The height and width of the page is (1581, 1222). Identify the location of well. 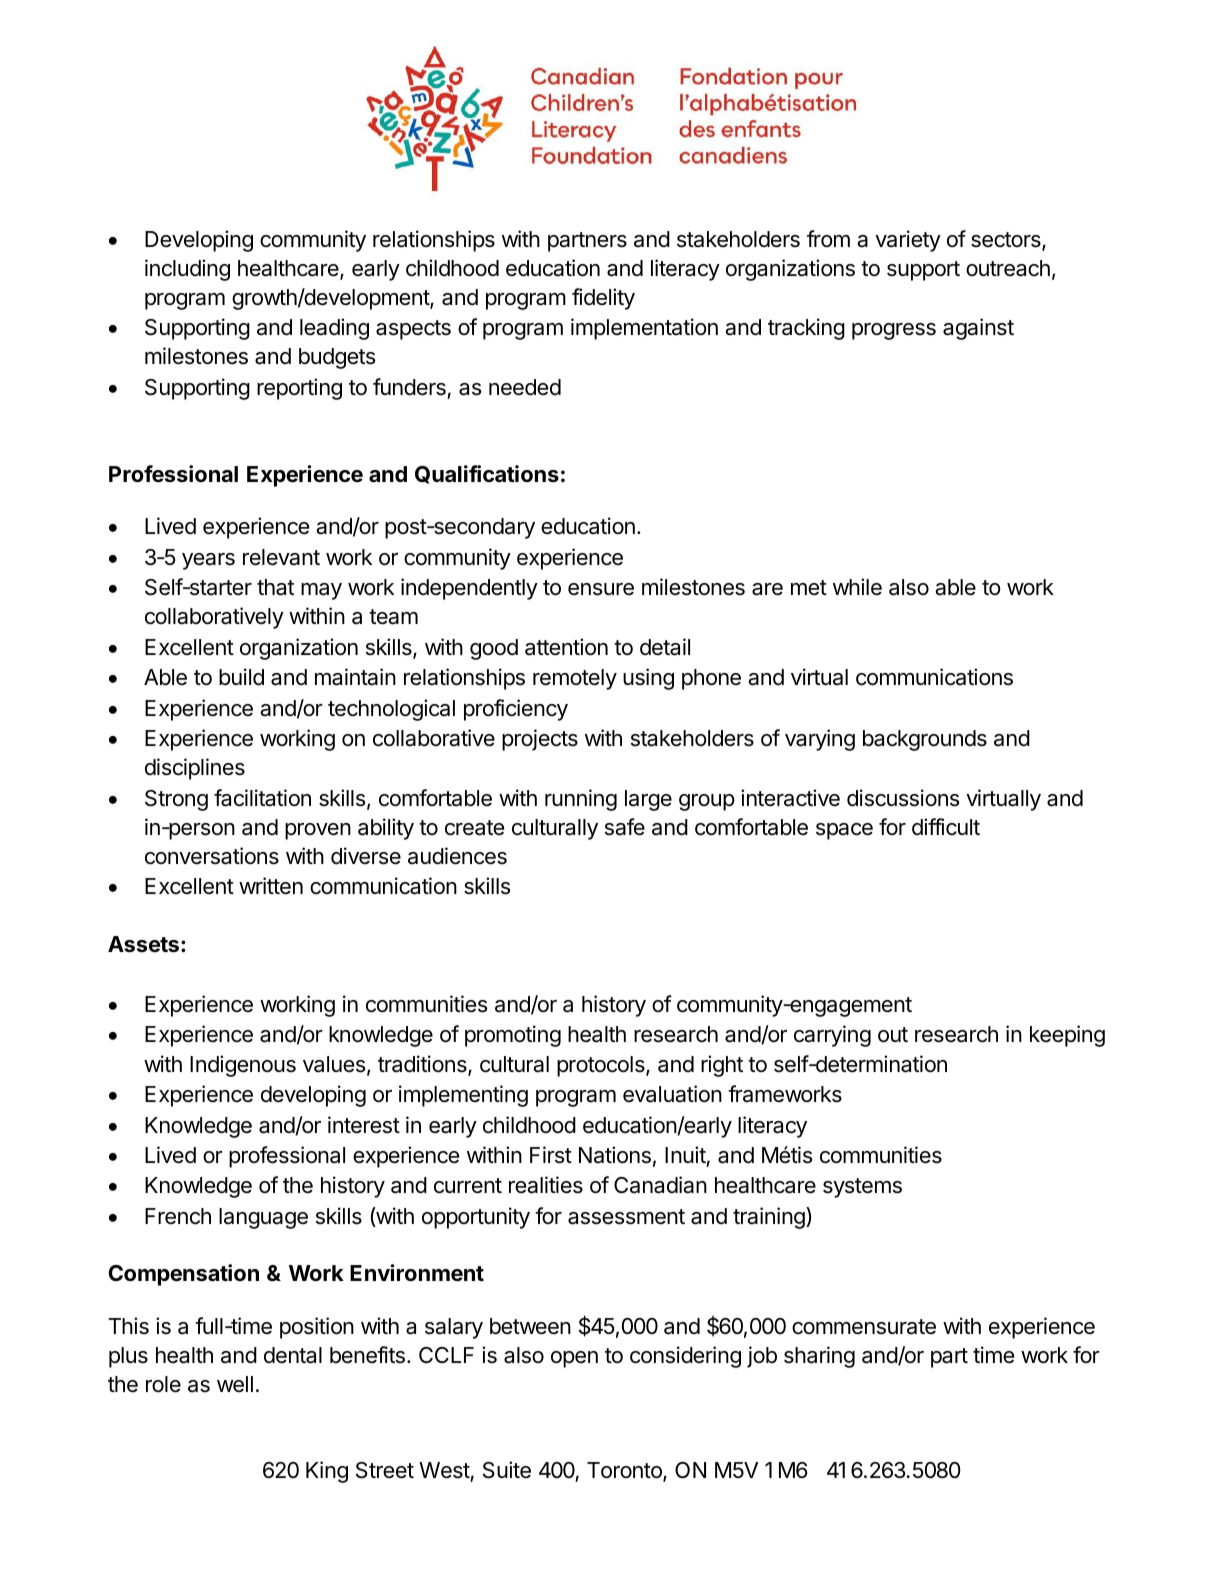
(235, 1384).
